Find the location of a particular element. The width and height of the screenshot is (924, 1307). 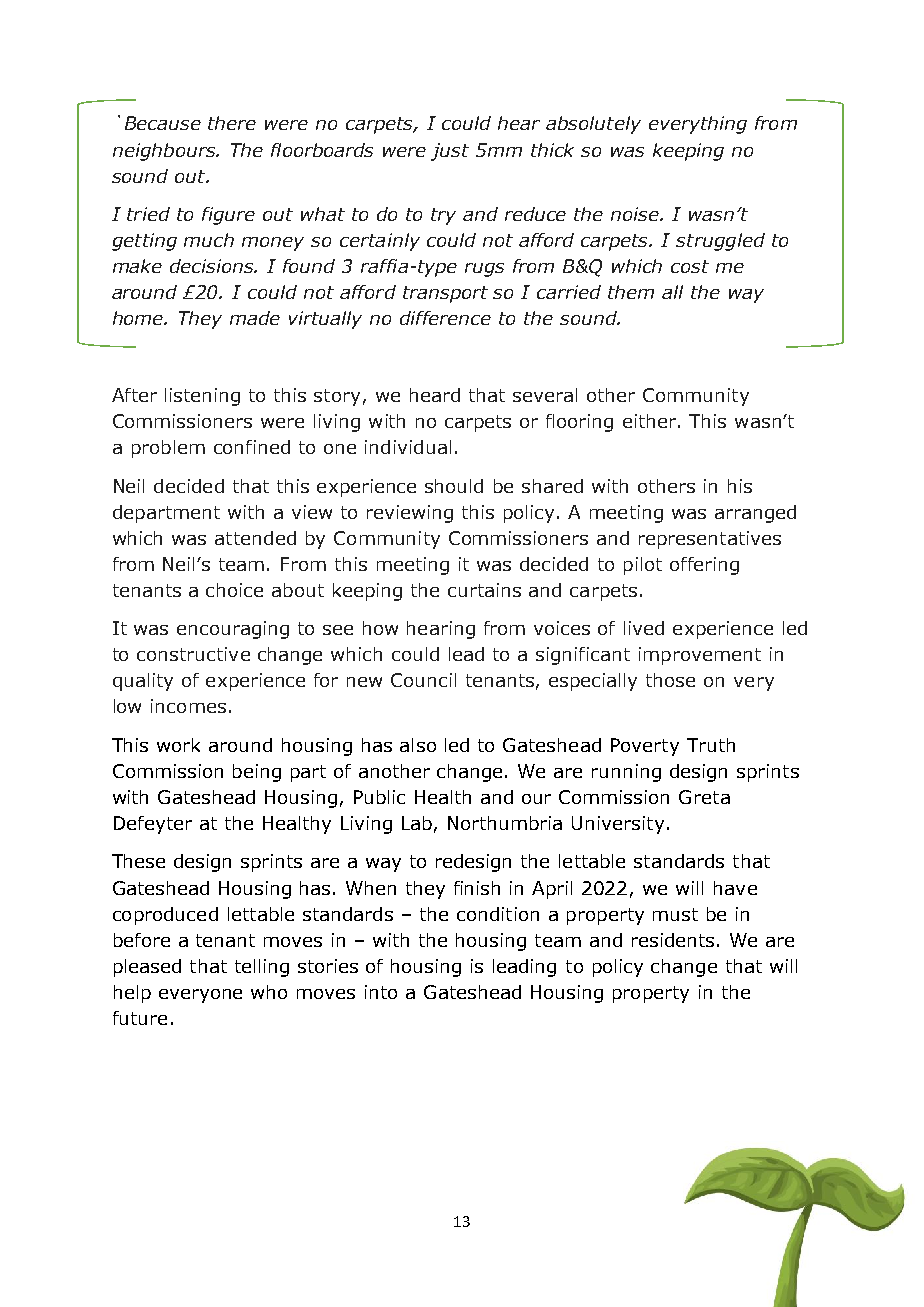

incomes is located at coordinates (188, 706).
